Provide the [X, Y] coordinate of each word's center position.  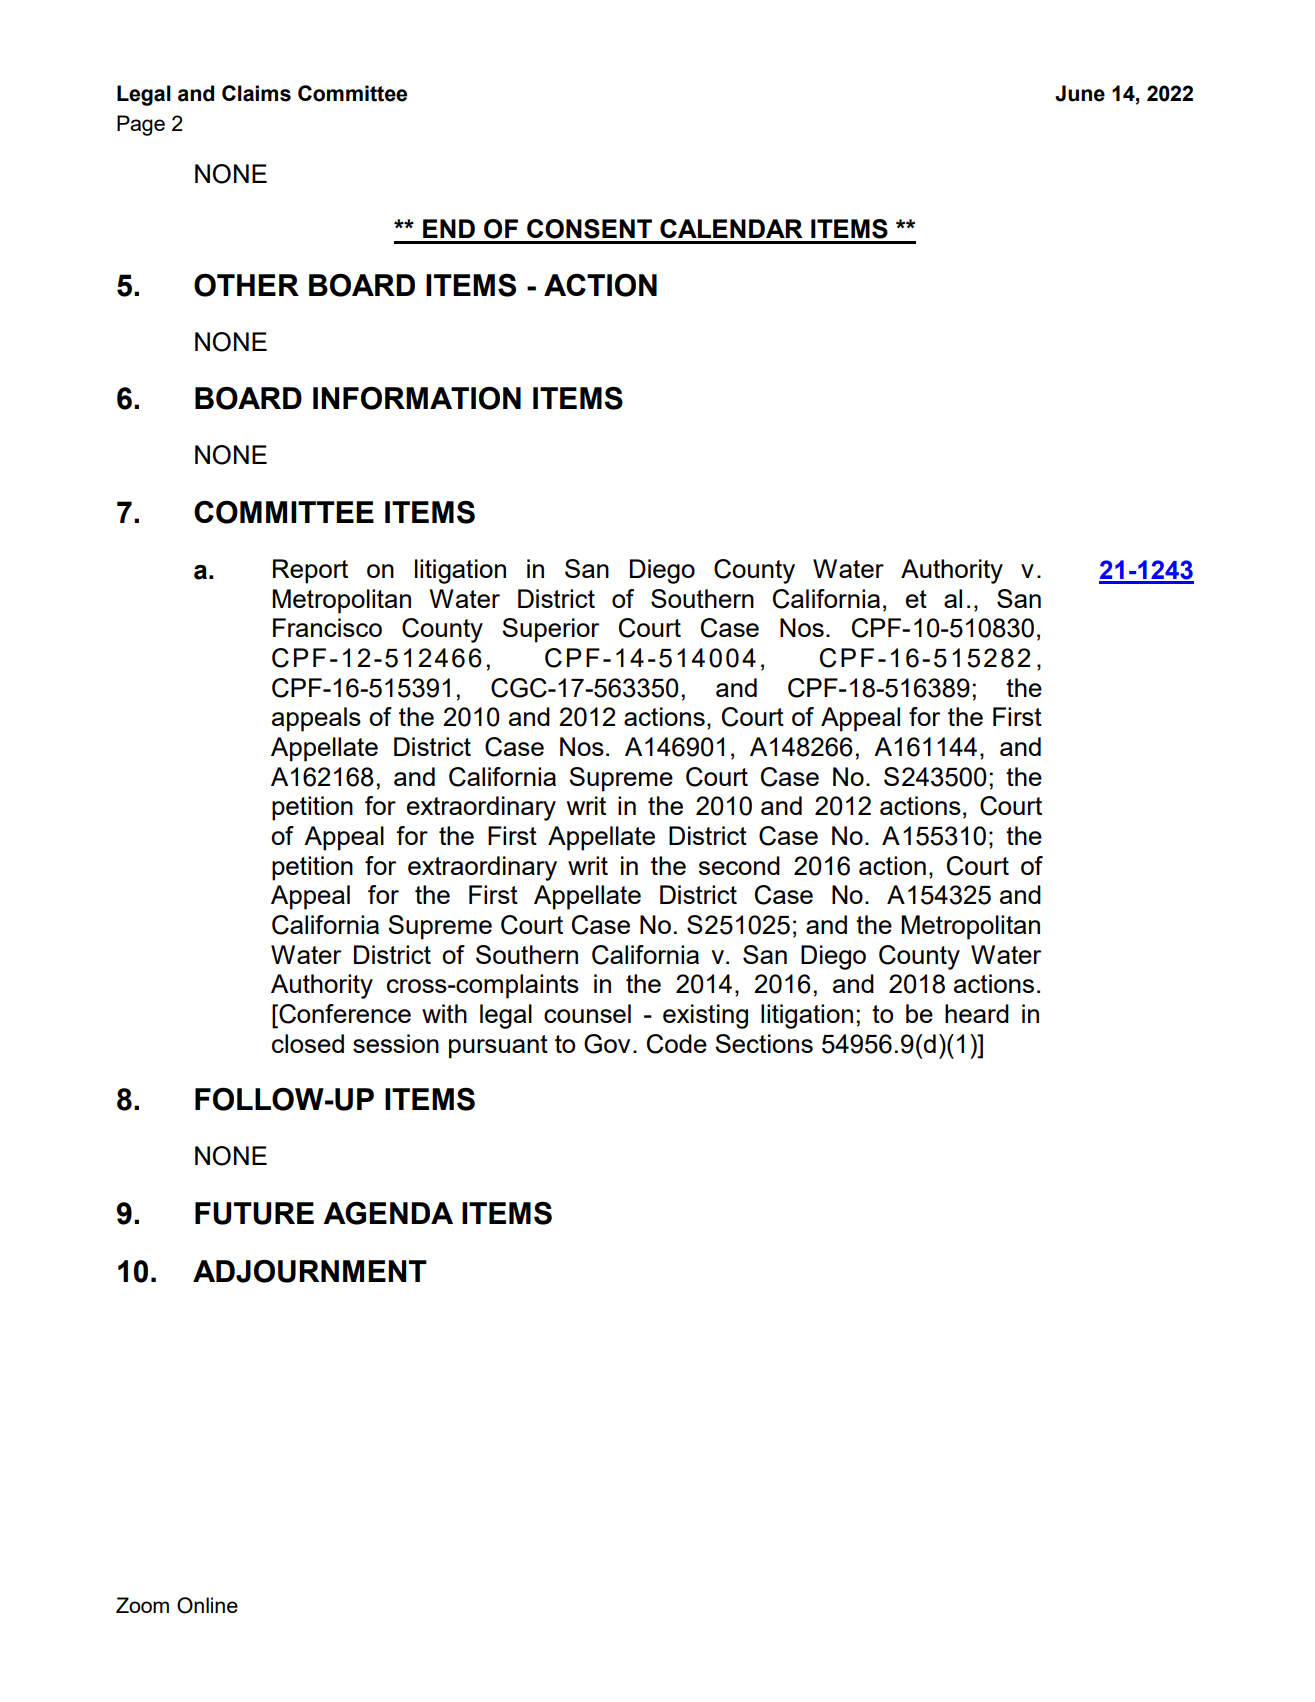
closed [308, 1043]
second [739, 865]
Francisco [327, 627]
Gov [607, 1044]
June [1080, 93]
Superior [550, 630]
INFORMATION [417, 398]
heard [977, 1013]
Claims [256, 93]
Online [207, 1605]
